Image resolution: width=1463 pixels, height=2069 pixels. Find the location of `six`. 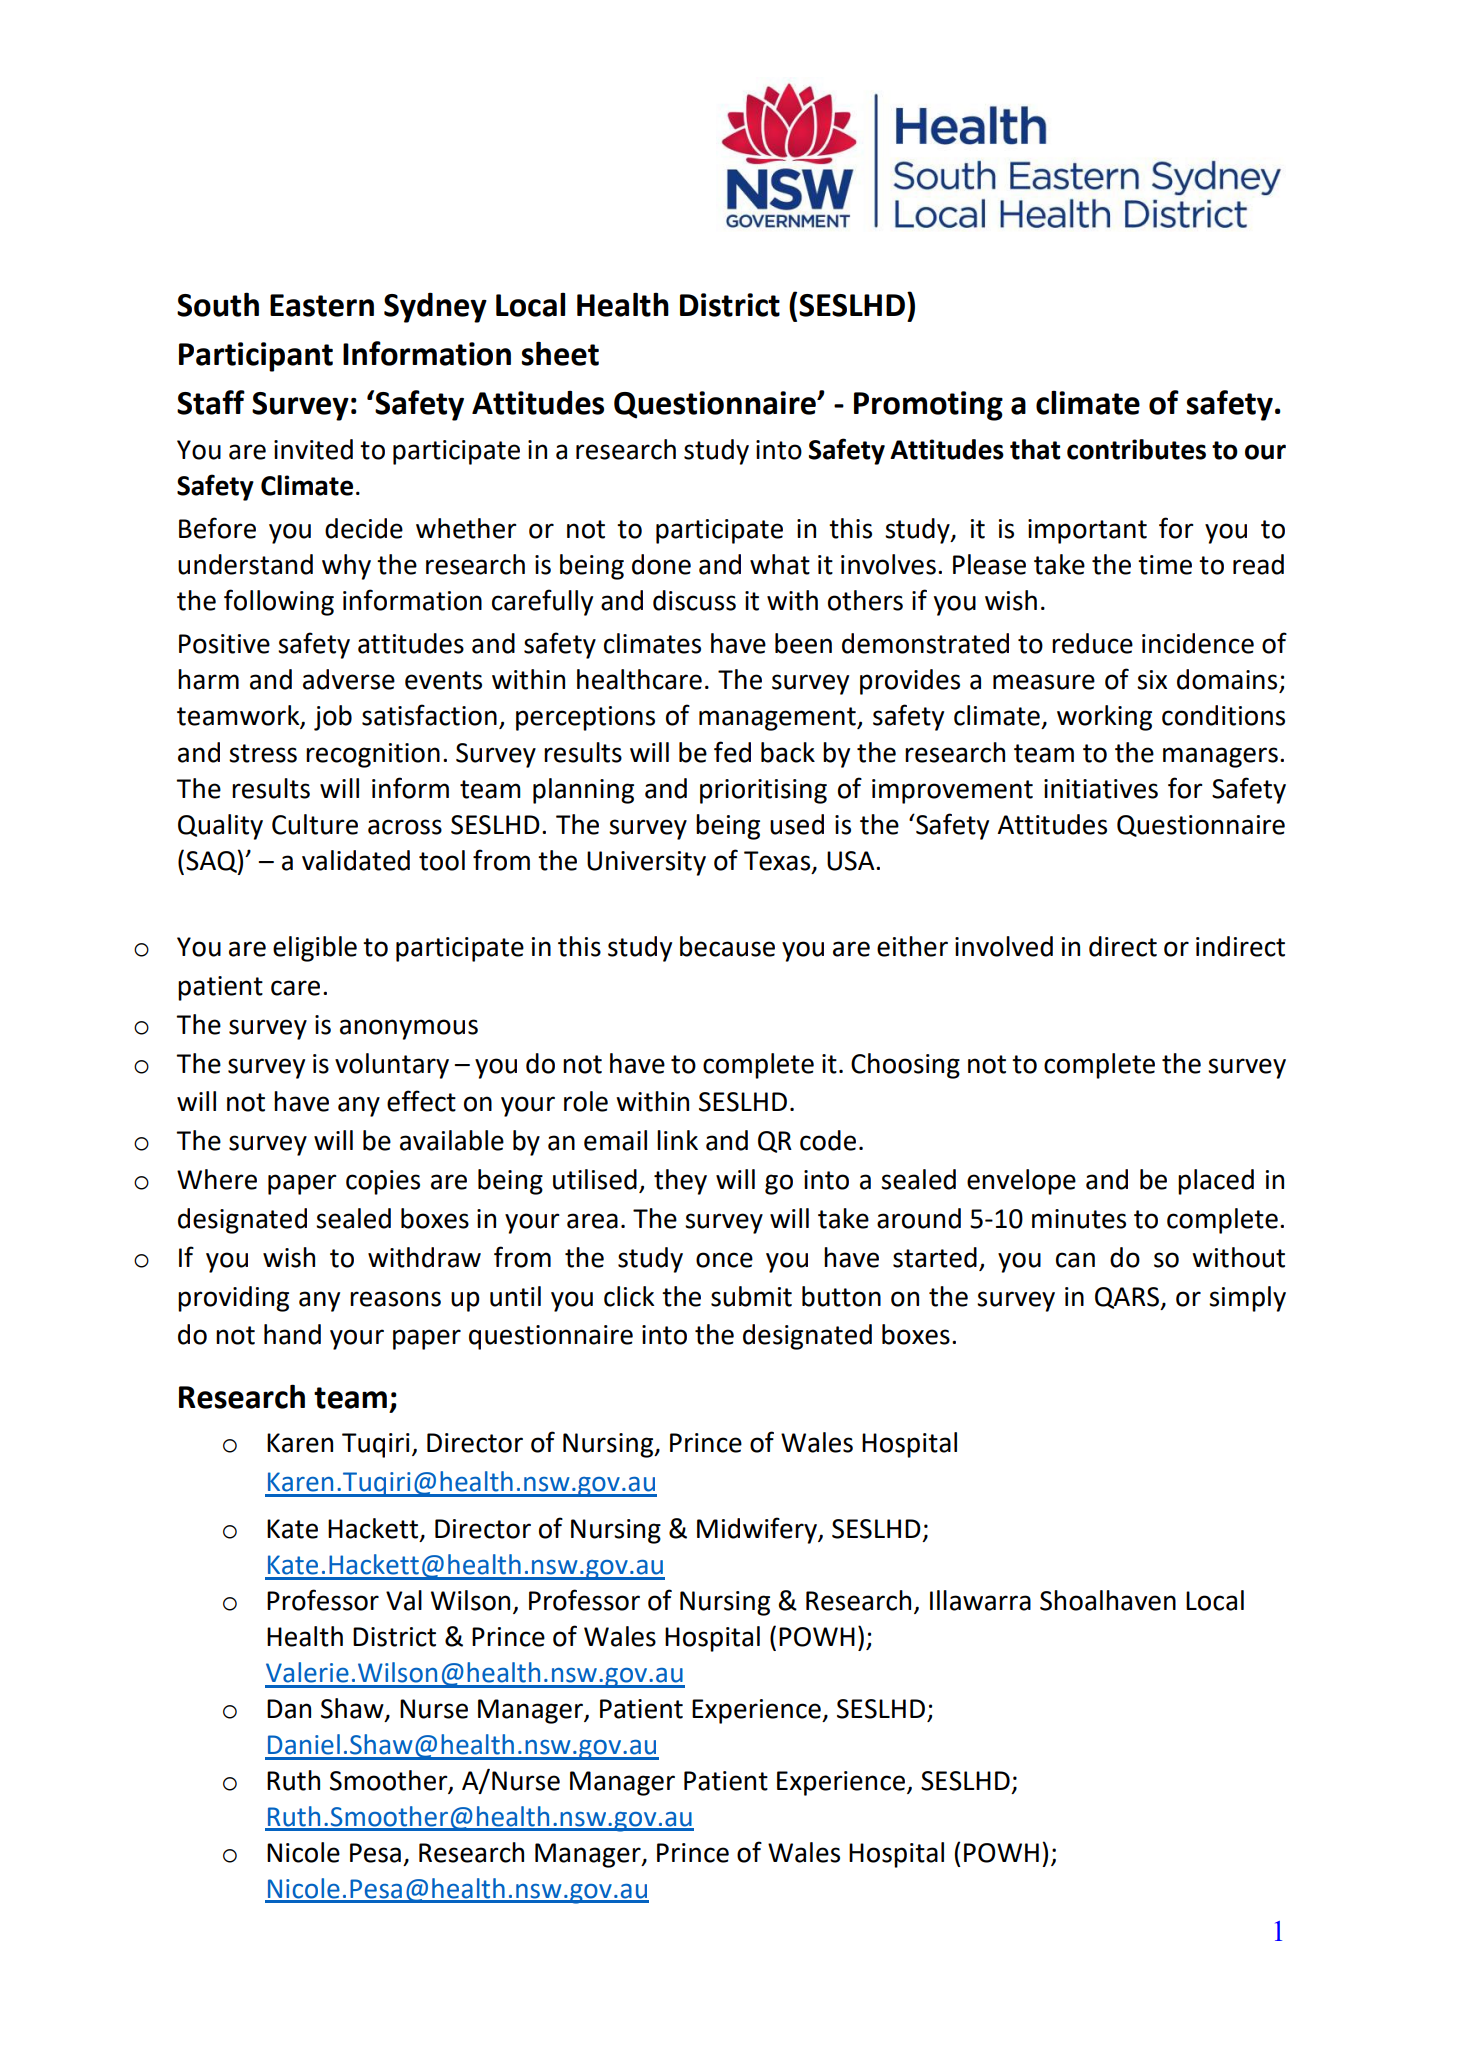

six is located at coordinates (1152, 680).
